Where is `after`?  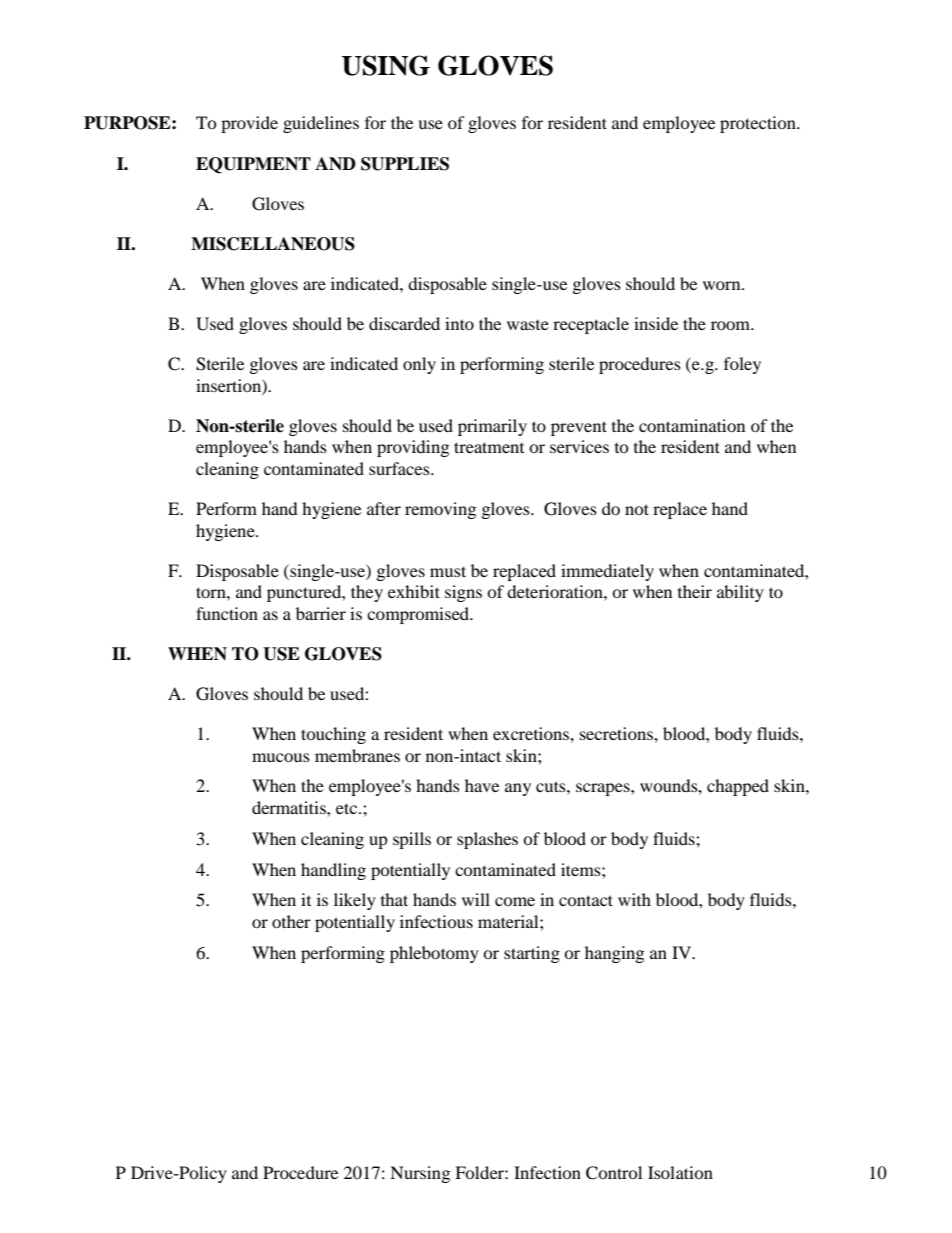 after is located at coordinates (384, 508).
